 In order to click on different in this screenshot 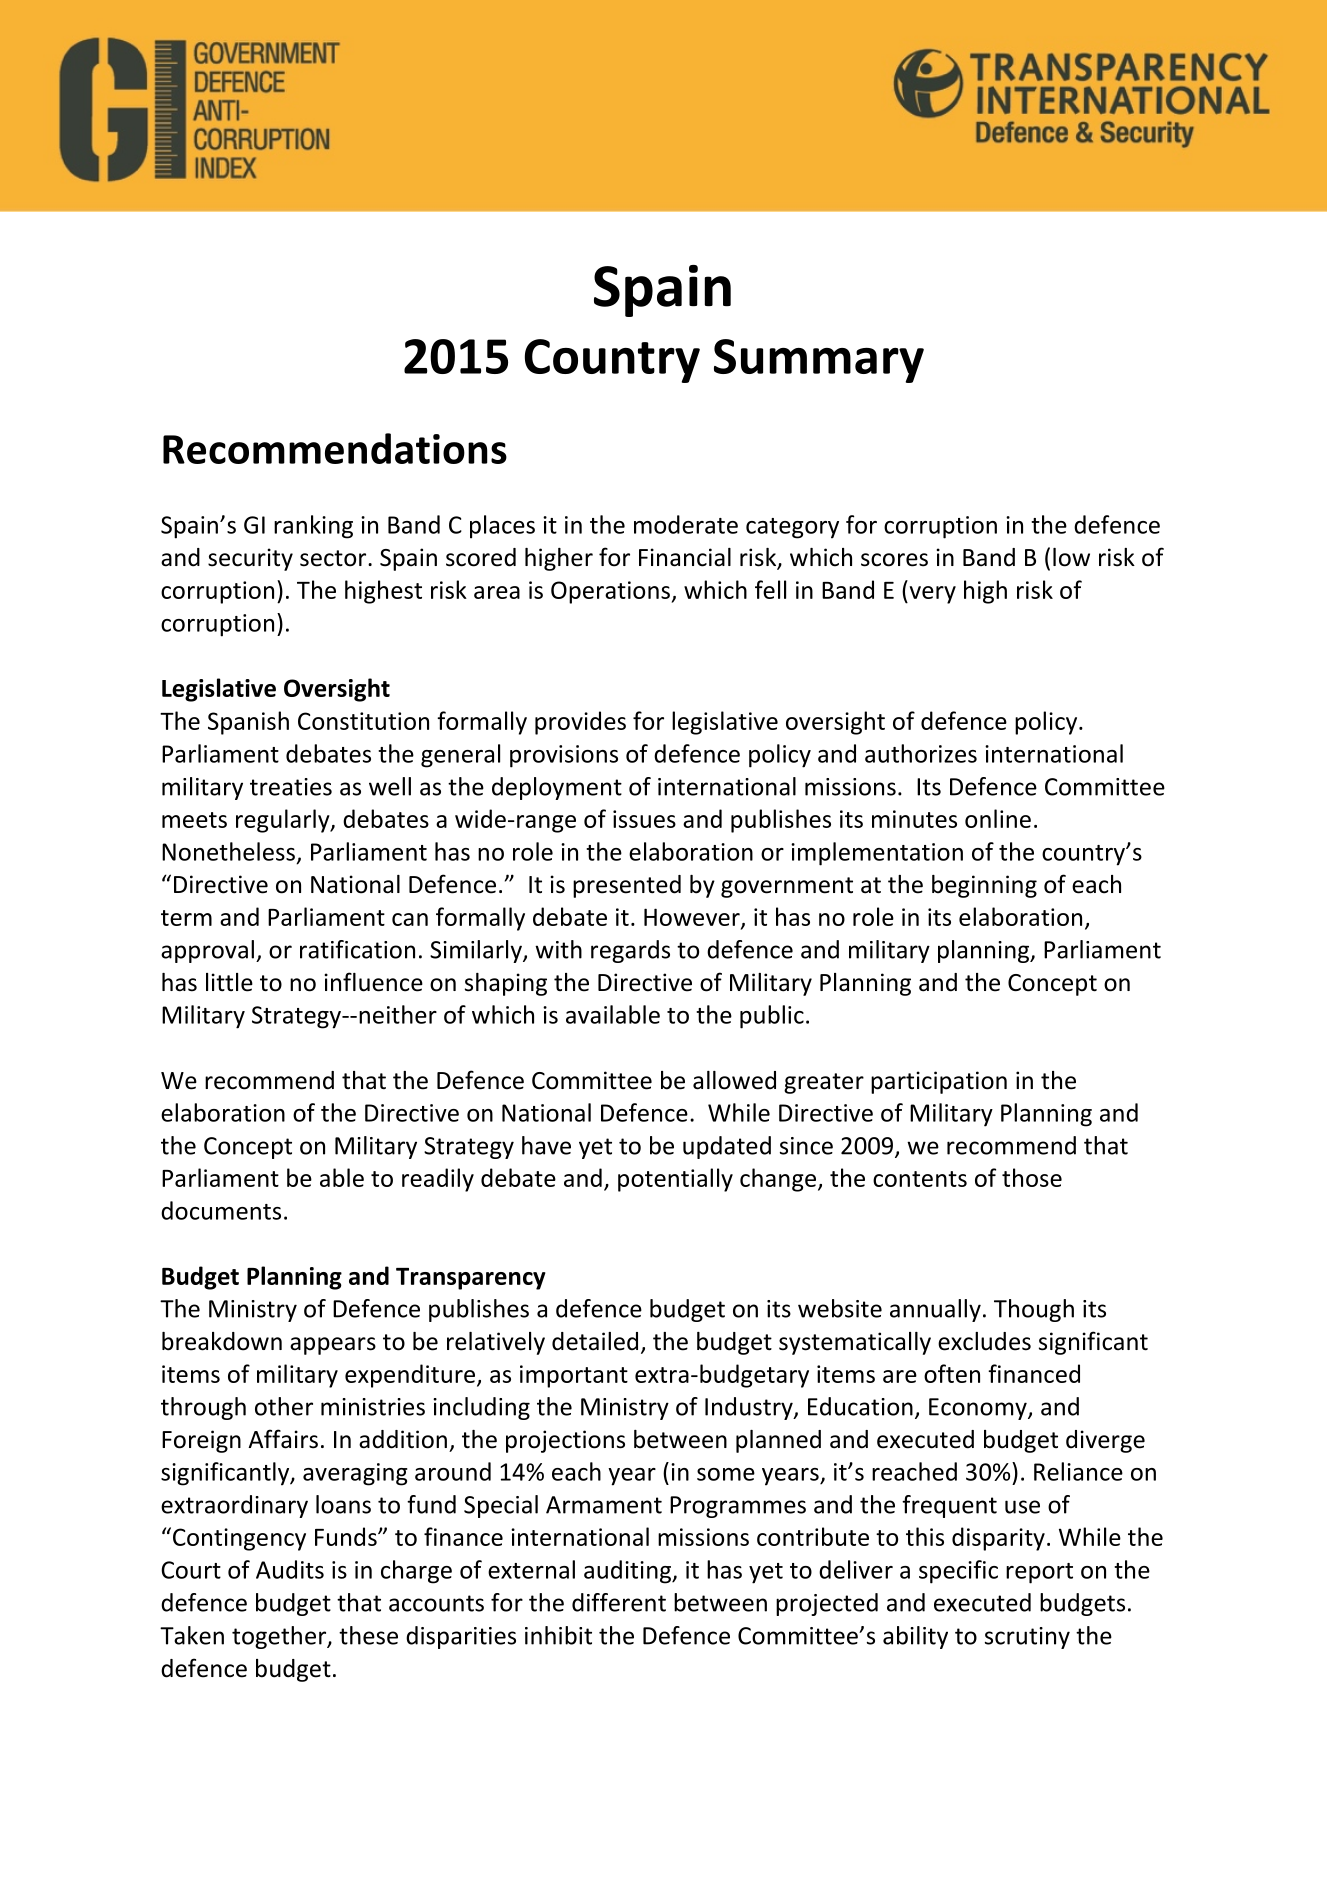, I will do `click(619, 1602)`.
